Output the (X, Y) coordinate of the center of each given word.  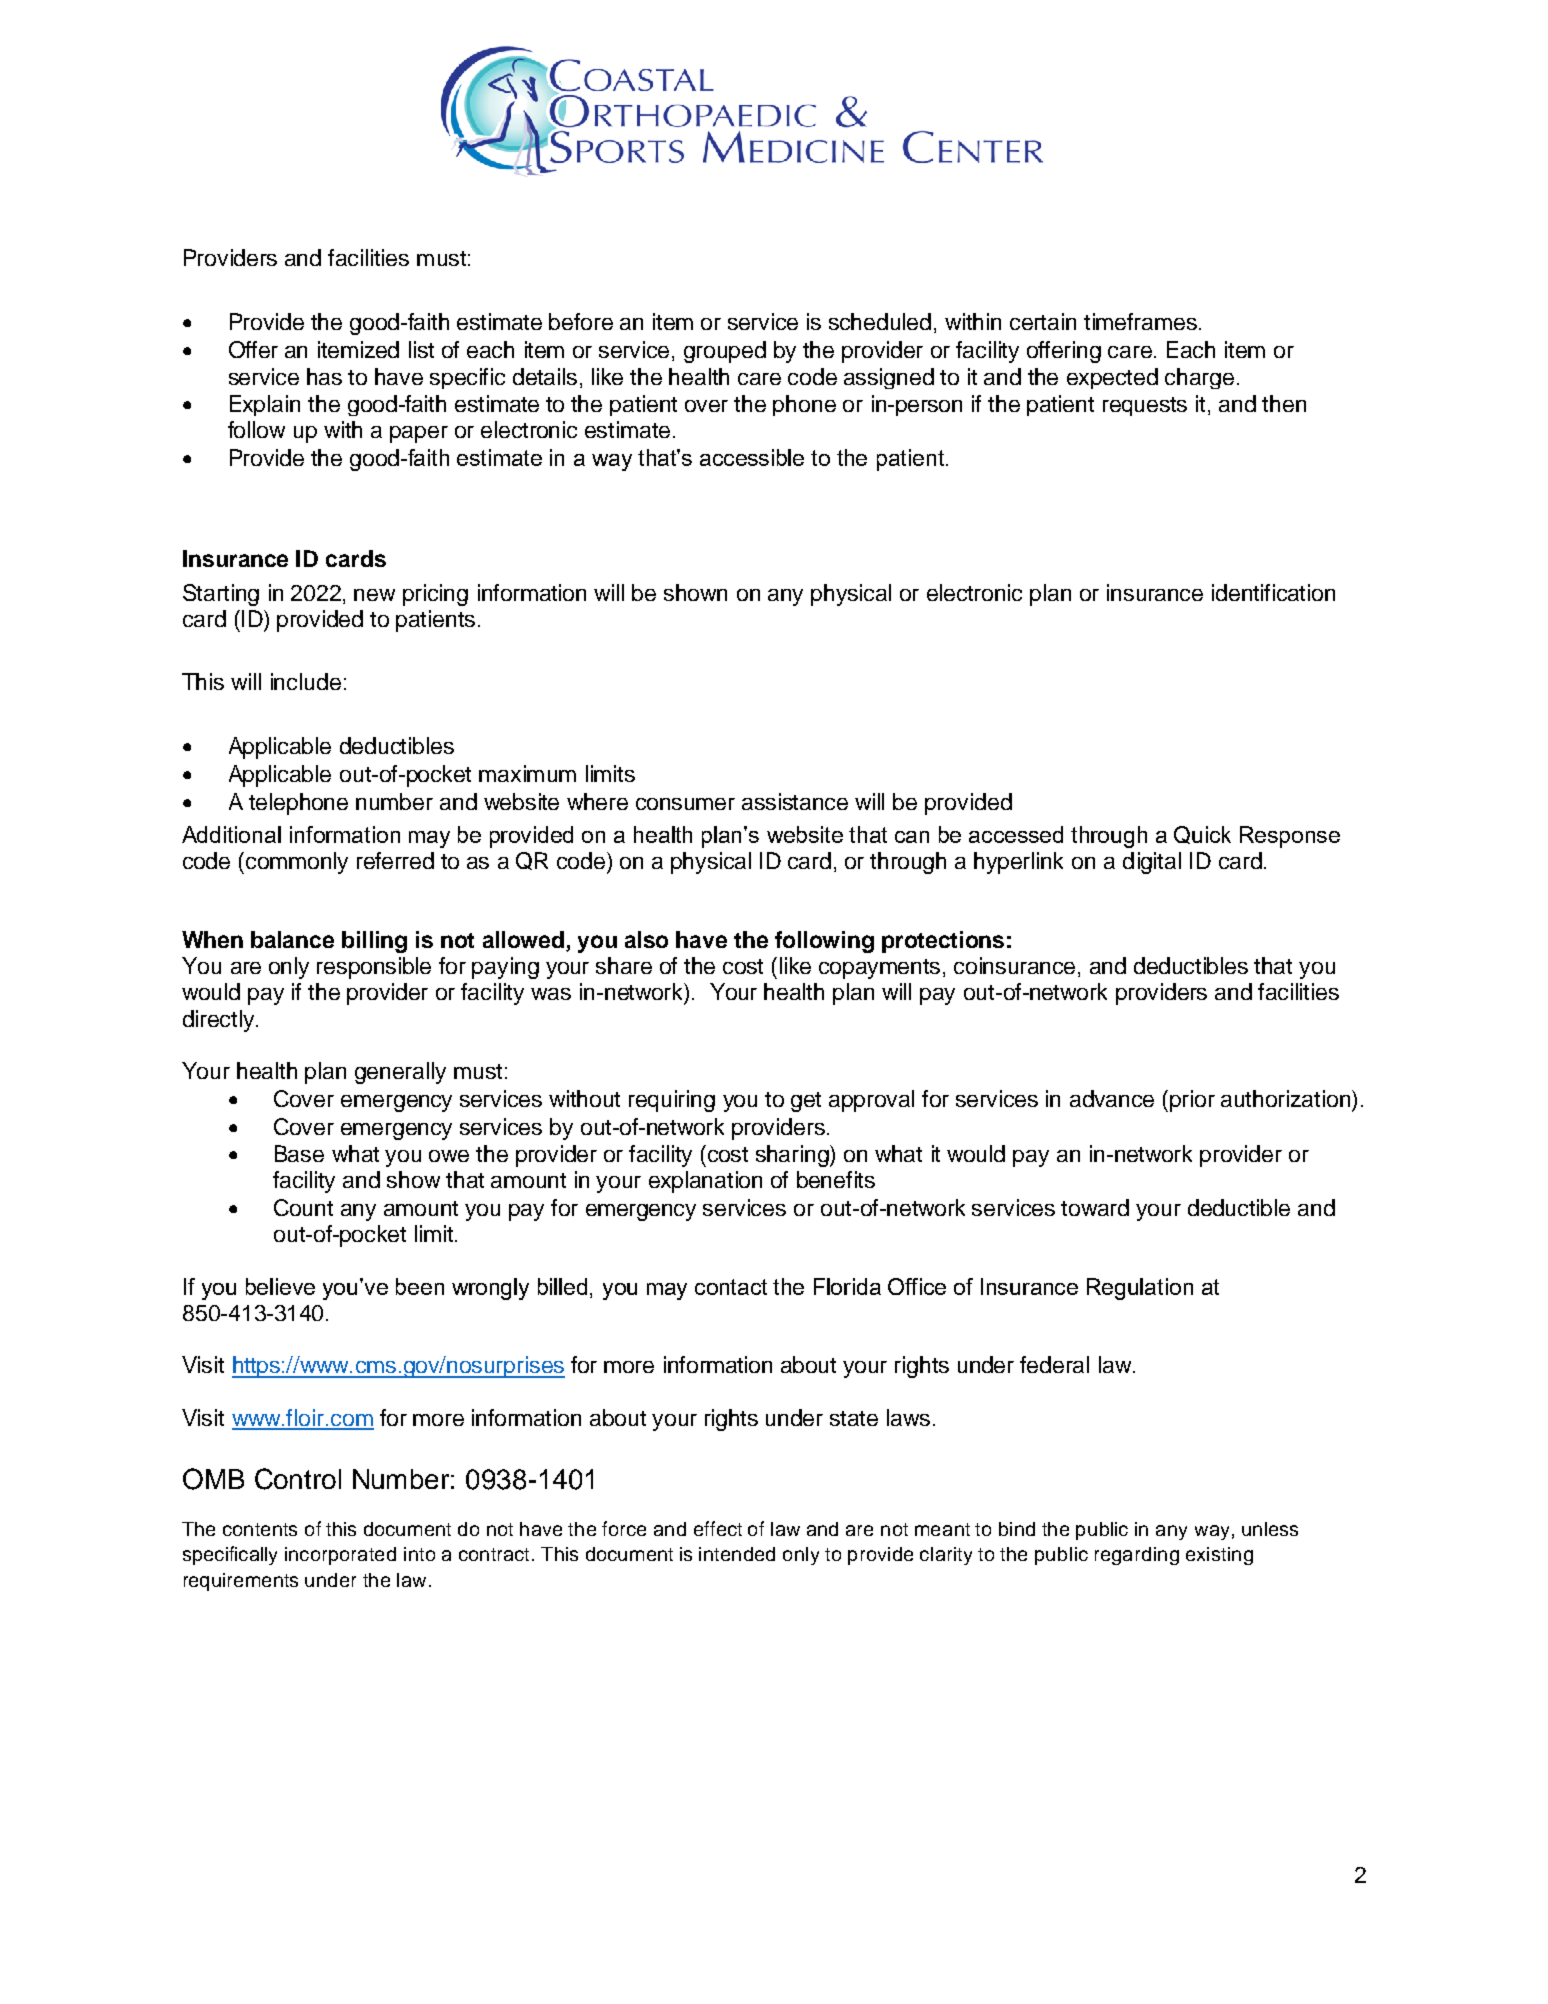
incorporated (340, 1556)
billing (374, 942)
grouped (725, 352)
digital (1152, 863)
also (646, 939)
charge (1199, 378)
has (324, 376)
